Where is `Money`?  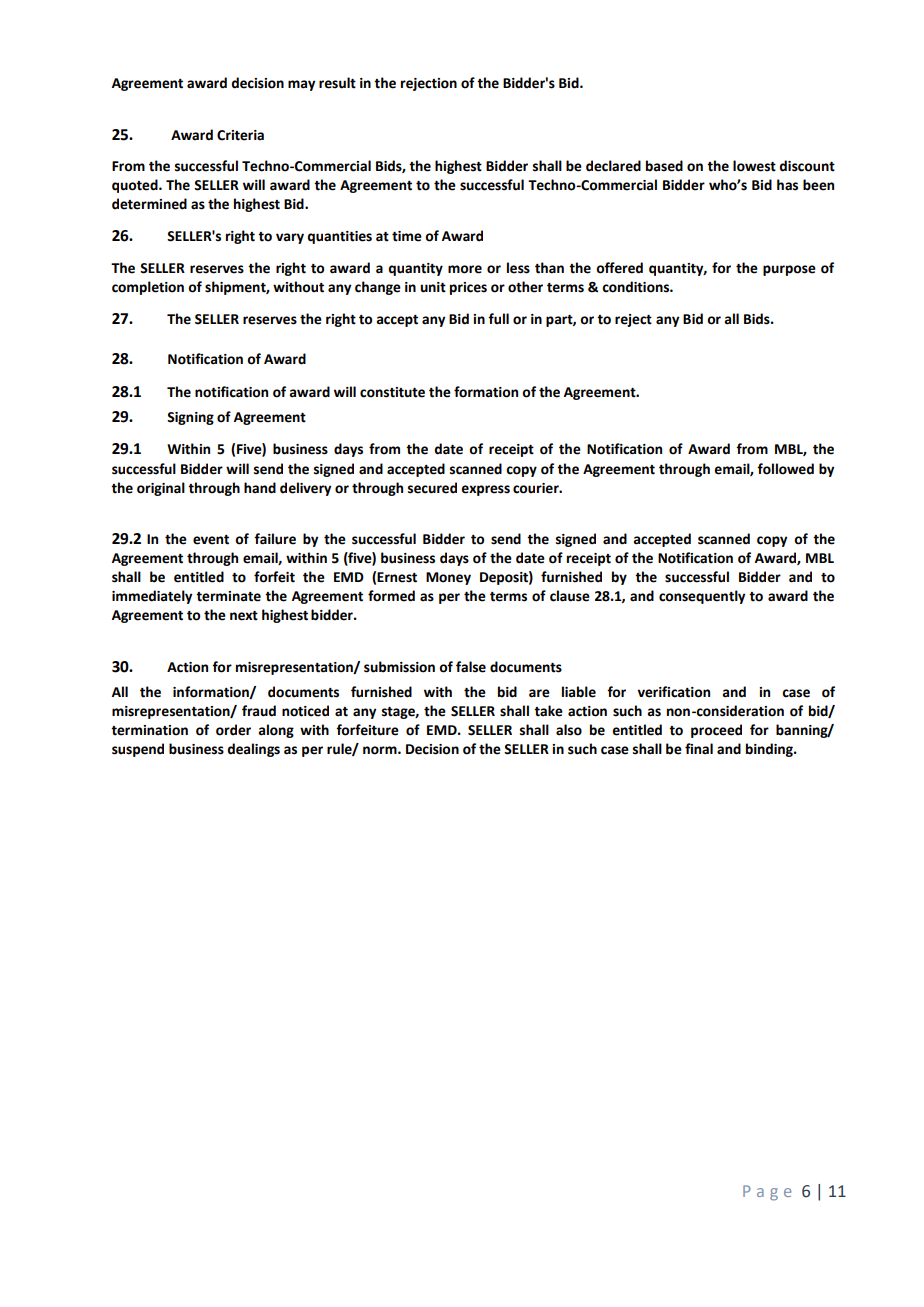
Money is located at coordinates (448, 578).
